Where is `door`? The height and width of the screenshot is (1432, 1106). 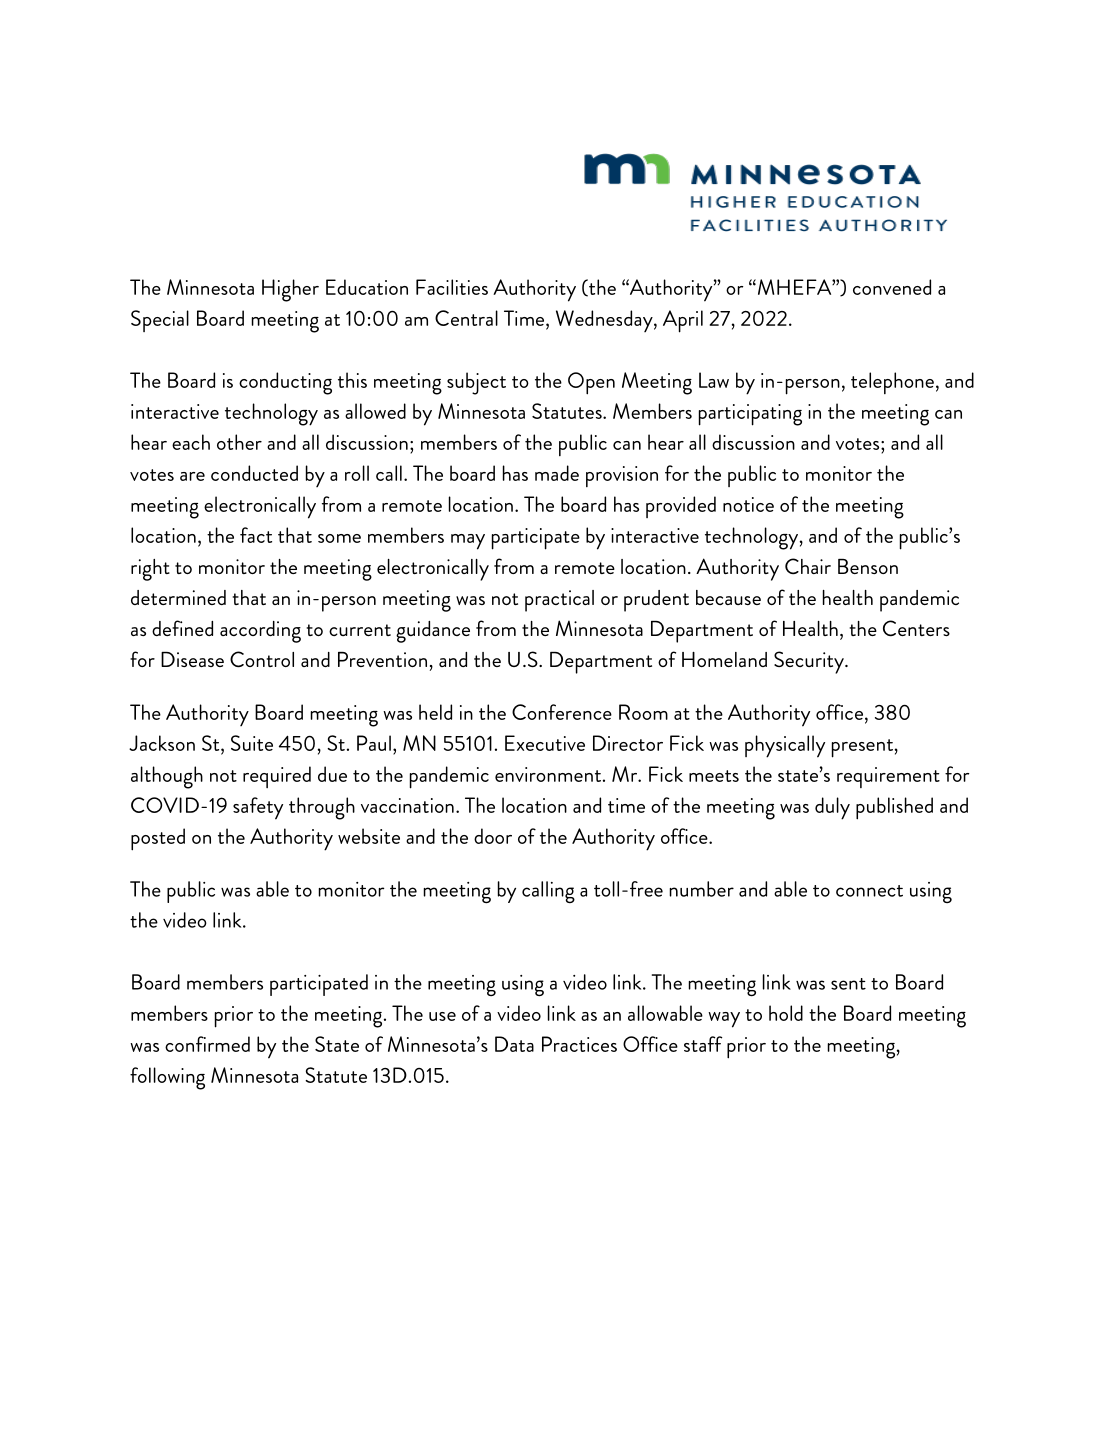 door is located at coordinates (493, 836).
